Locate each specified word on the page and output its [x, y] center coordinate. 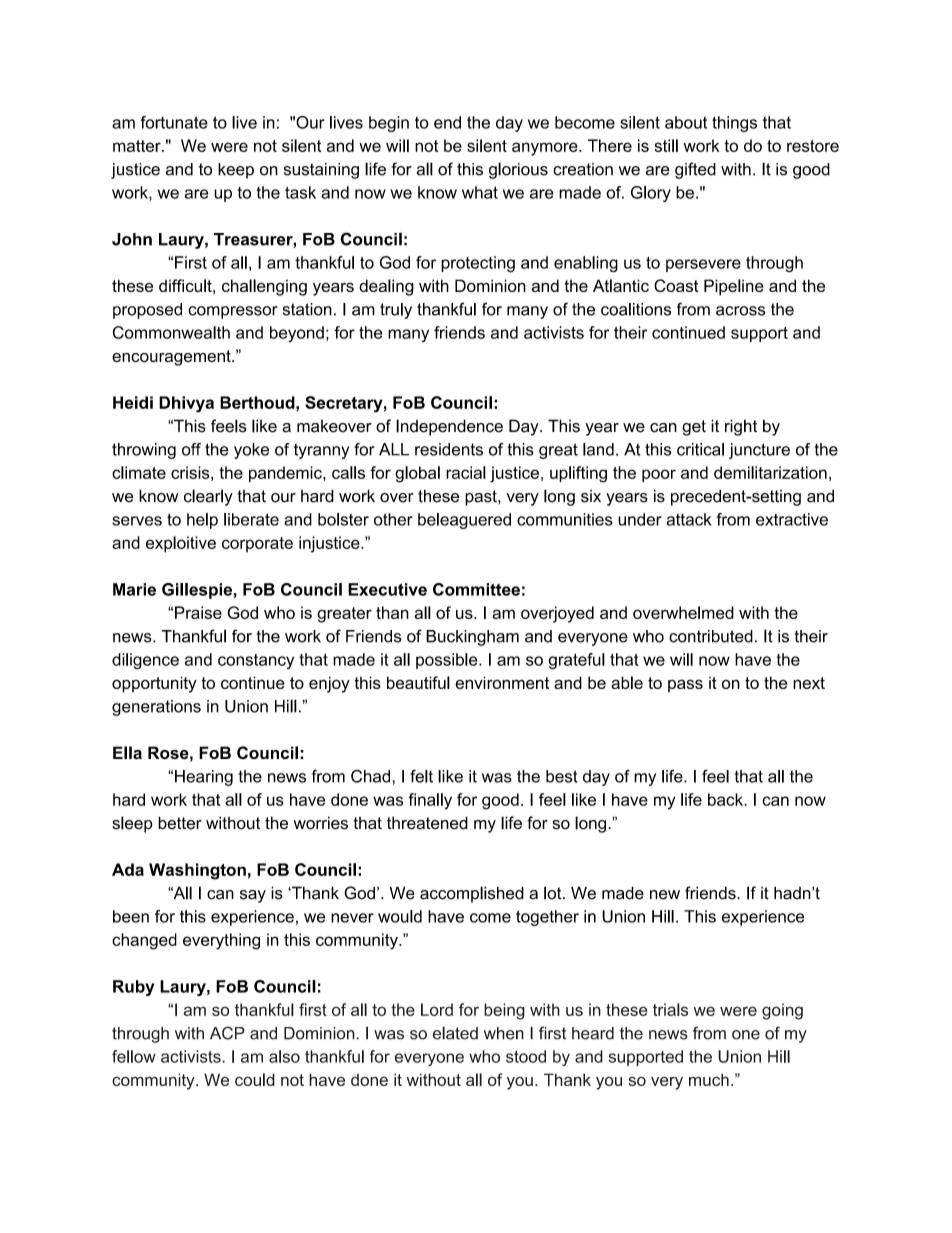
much [709, 1079]
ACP [227, 1033]
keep [236, 171]
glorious [518, 170]
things [734, 124]
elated [455, 1033]
